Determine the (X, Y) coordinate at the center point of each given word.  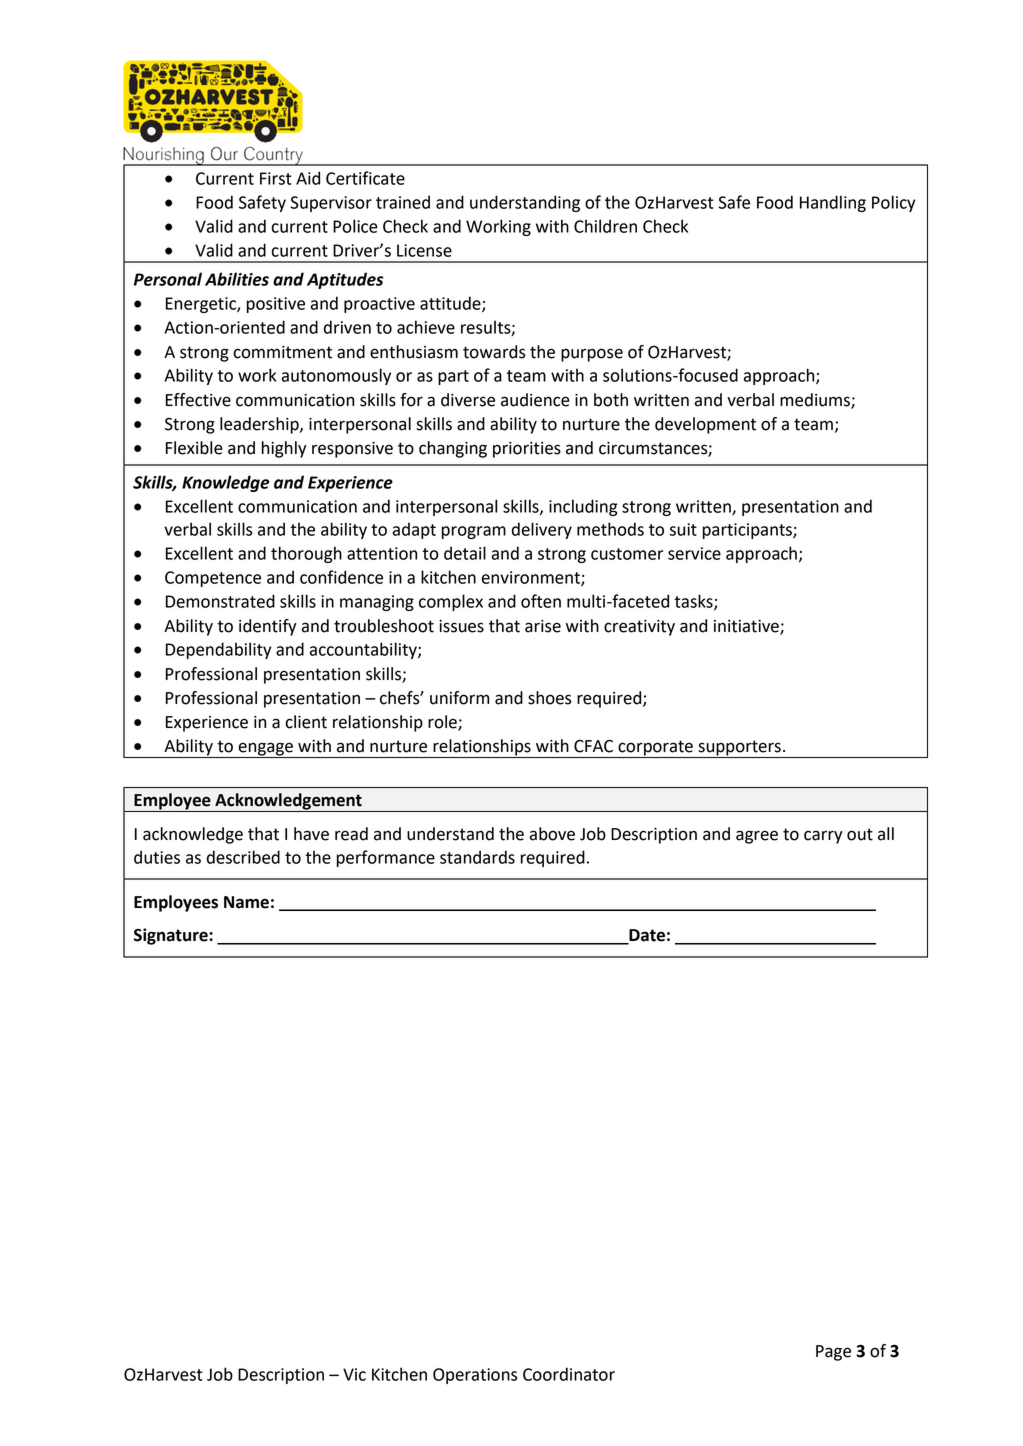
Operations (475, 1376)
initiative (747, 627)
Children (605, 226)
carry (823, 837)
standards (477, 857)
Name (246, 902)
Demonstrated (220, 601)
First (276, 178)
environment (532, 578)
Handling (833, 203)
